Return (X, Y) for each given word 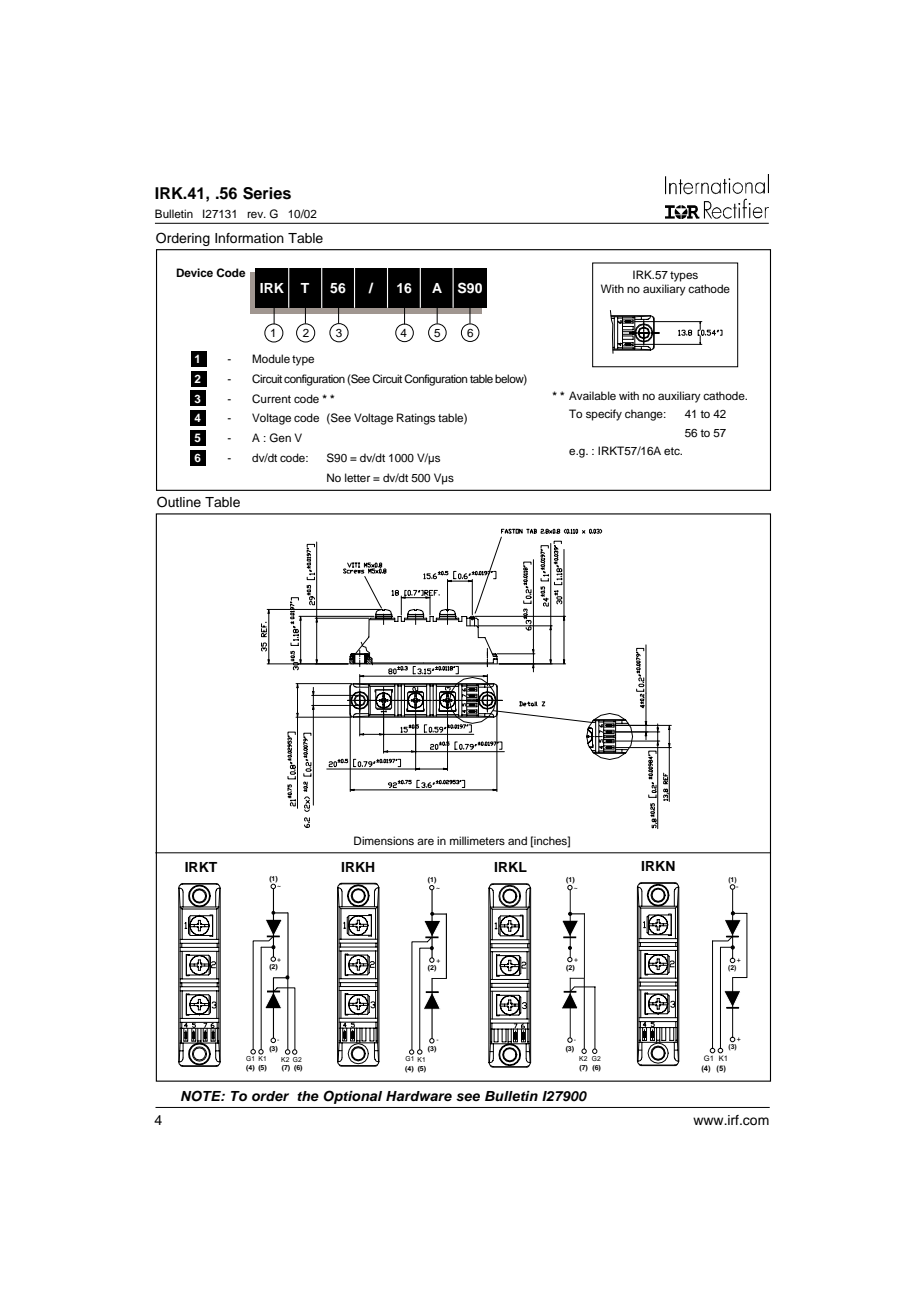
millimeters (477, 840)
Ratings (416, 419)
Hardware (419, 1096)
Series (267, 193)
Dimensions (384, 840)
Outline (179, 502)
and (517, 840)
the (308, 1096)
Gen (280, 437)
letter (357, 477)
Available (592, 395)
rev (256, 215)
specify (604, 415)
